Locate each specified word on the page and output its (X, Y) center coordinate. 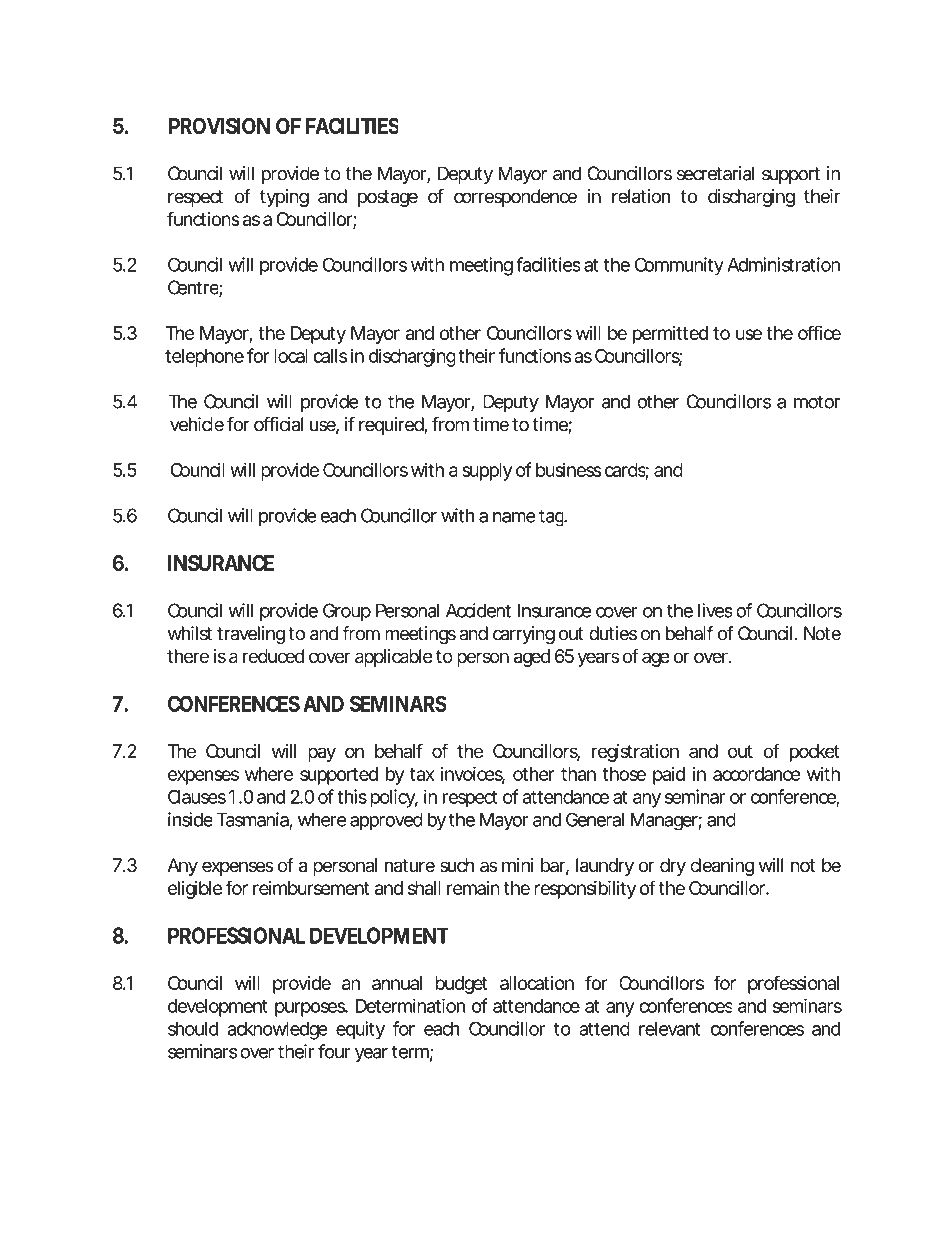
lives (715, 610)
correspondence (515, 198)
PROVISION (219, 126)
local (291, 356)
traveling (251, 635)
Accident (478, 610)
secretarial (716, 173)
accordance (756, 774)
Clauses (197, 797)
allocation (537, 983)
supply (487, 472)
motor (817, 402)
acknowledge (277, 1031)
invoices (473, 774)
